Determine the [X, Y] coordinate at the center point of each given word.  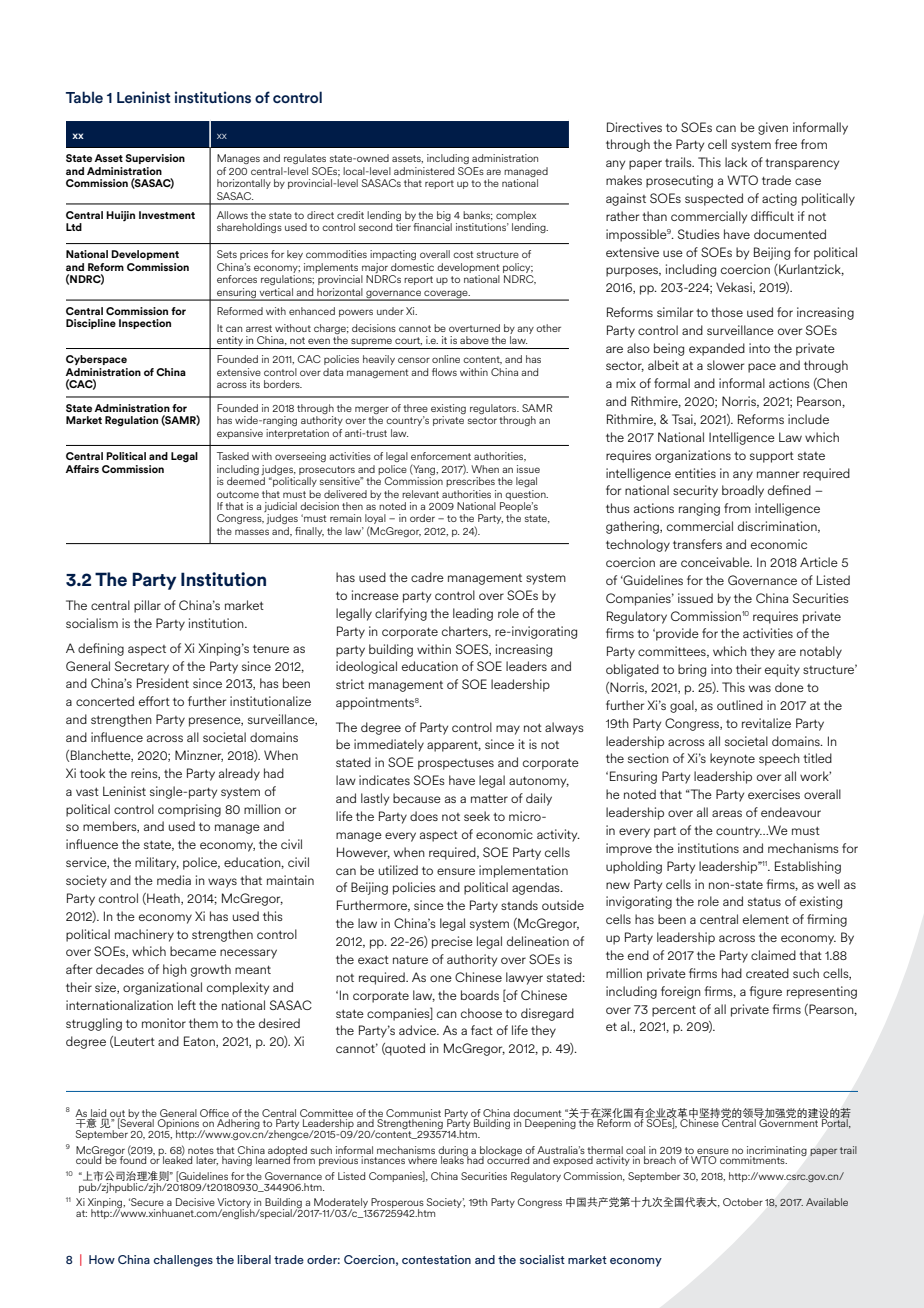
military [157, 863]
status [764, 902]
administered [424, 171]
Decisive [195, 1202]
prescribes [470, 482]
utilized [398, 870]
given [773, 128]
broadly [743, 491]
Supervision [155, 159]
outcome [238, 494]
